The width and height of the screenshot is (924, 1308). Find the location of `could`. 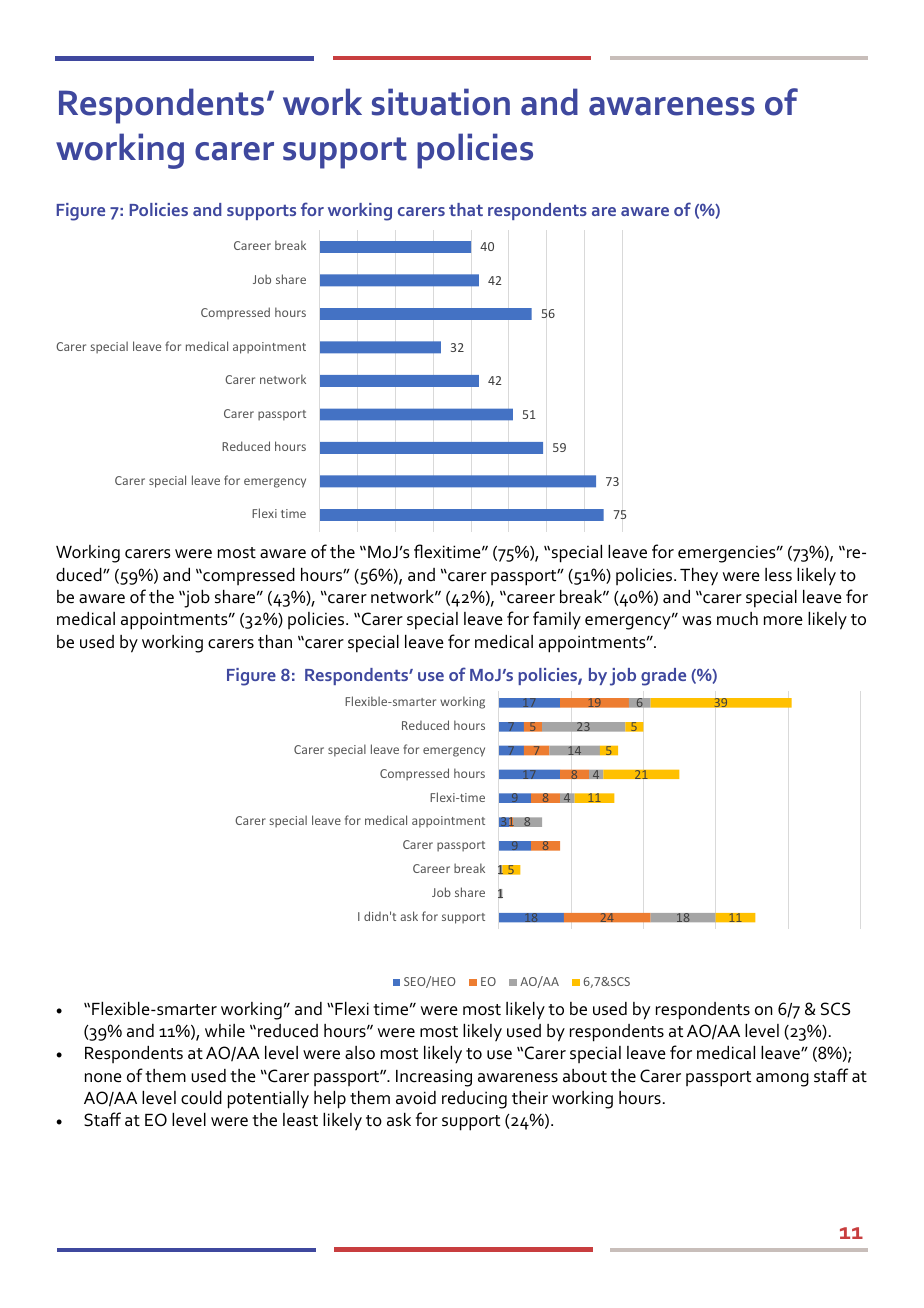

could is located at coordinates (201, 1098).
